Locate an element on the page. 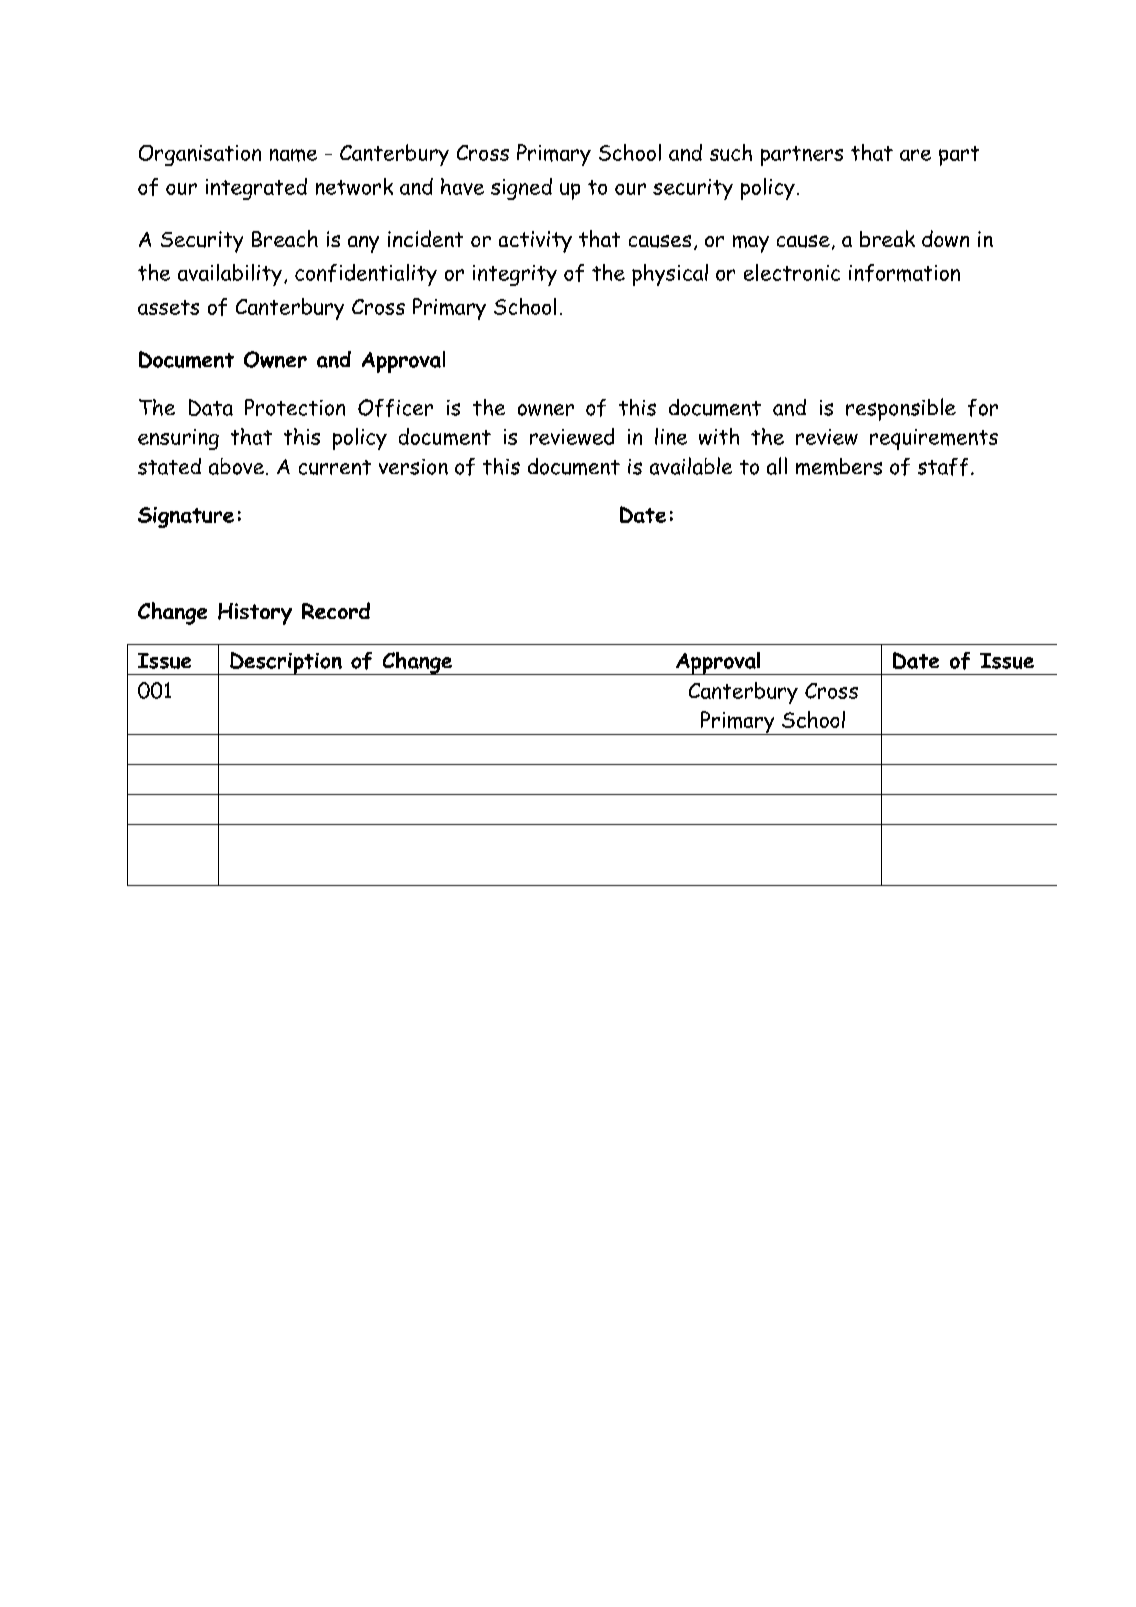  Record is located at coordinates (336, 610).
